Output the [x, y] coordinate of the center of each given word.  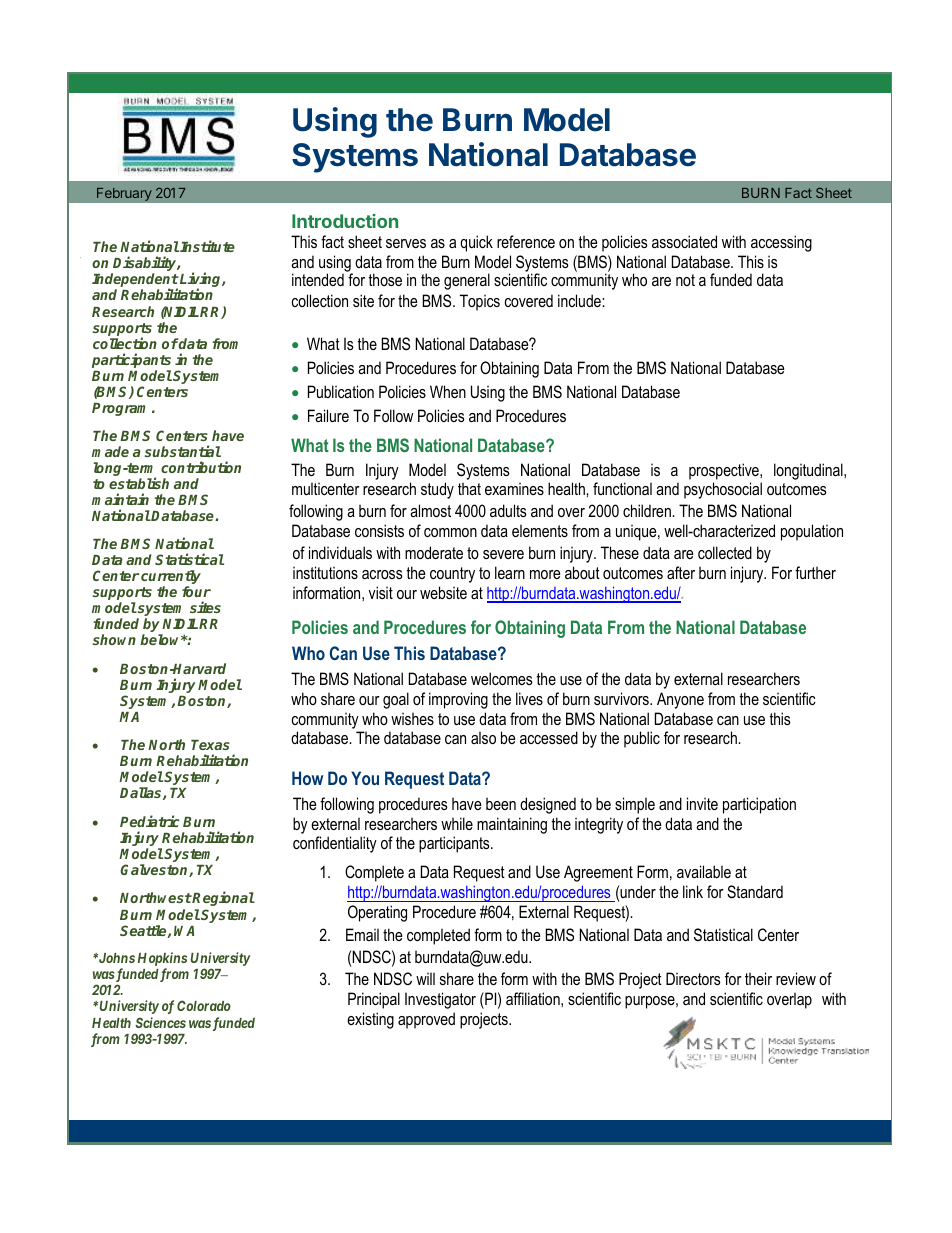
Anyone [680, 700]
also [483, 737]
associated [684, 241]
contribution [201, 467]
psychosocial [723, 490]
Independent [135, 281]
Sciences [160, 1022]
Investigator [440, 1000]
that [469, 488]
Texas [210, 745]
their [758, 978]
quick [476, 243]
